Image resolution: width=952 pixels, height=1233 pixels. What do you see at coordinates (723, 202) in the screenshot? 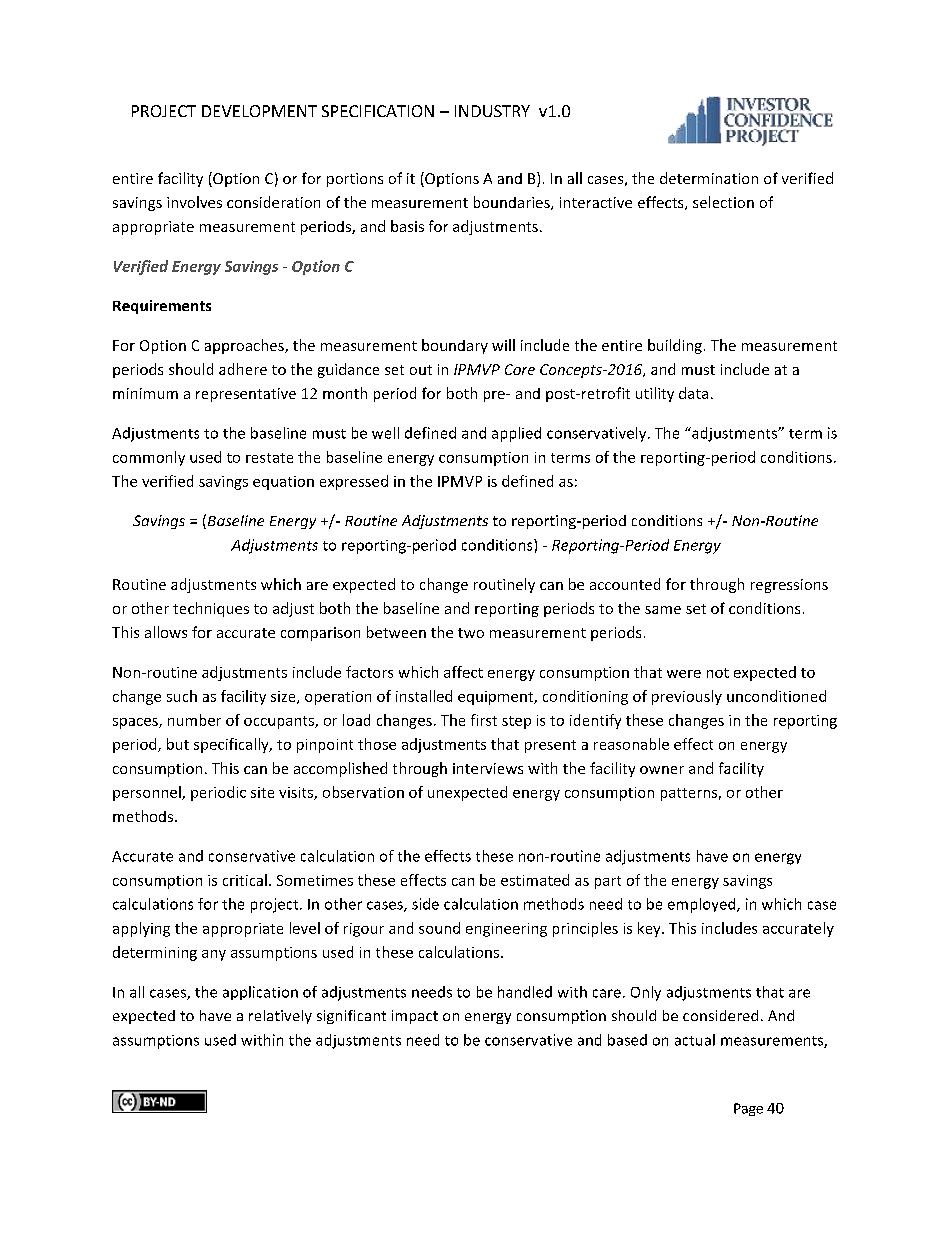
I see `selection` at bounding box center [723, 202].
